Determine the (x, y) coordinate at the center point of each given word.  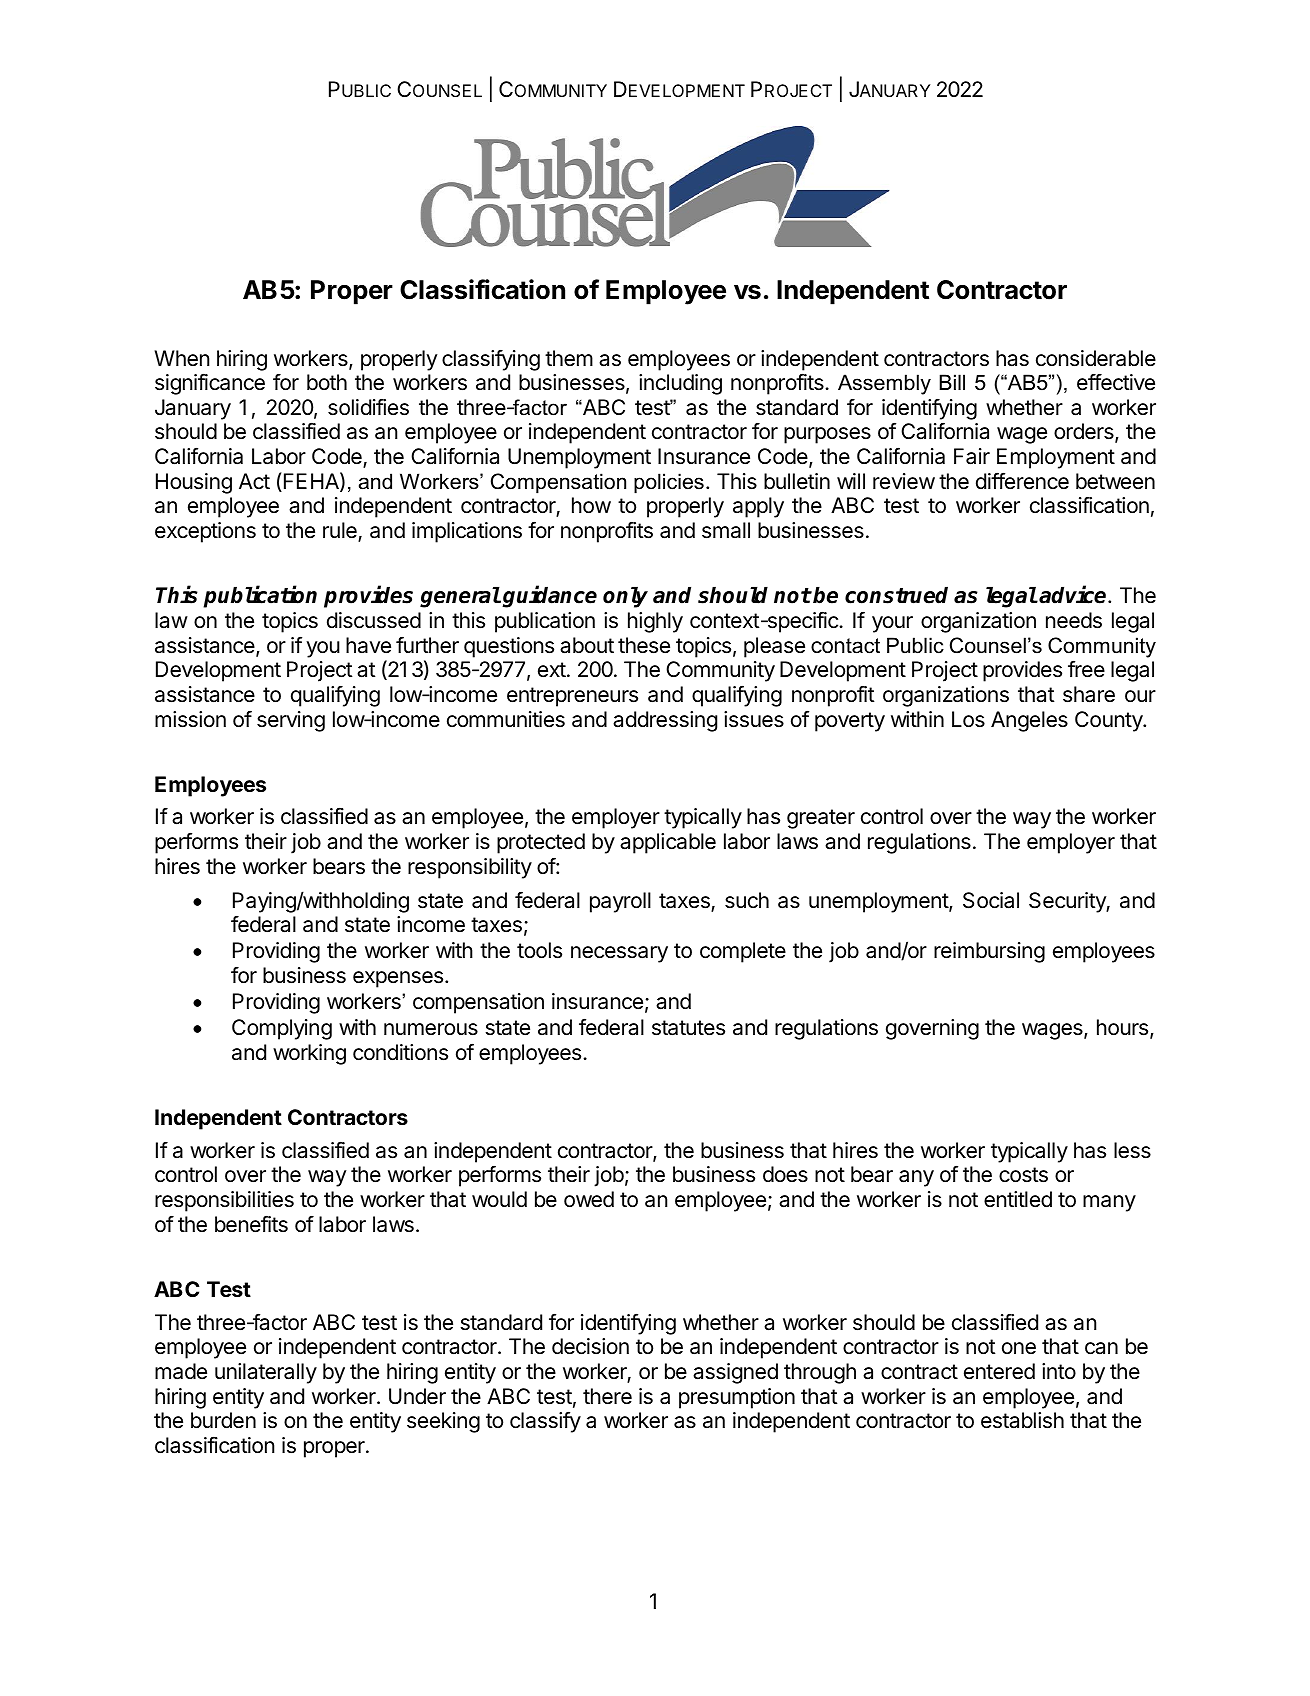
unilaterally (266, 1373)
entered (999, 1371)
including (680, 384)
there (607, 1396)
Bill (952, 382)
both (327, 382)
